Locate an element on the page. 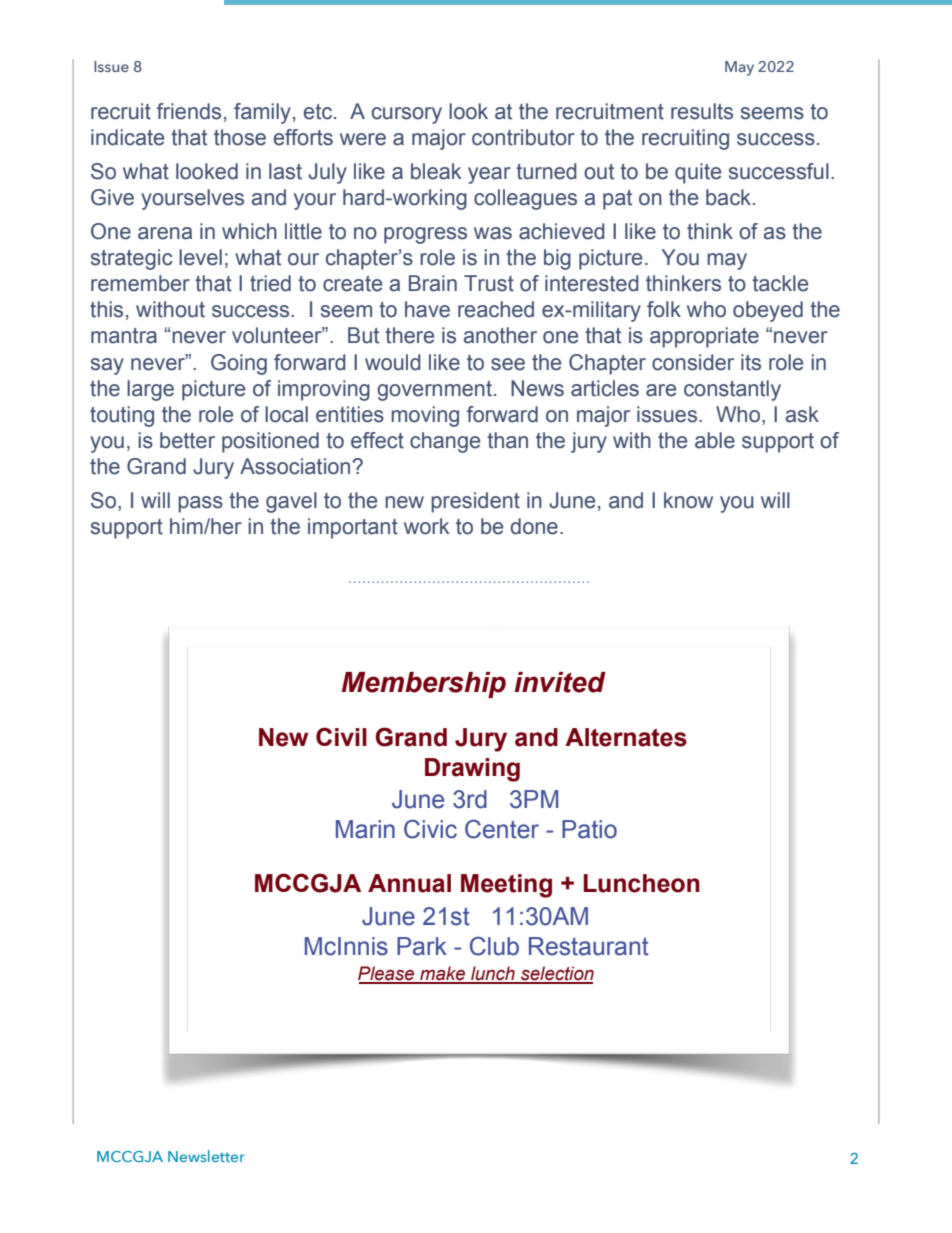 The height and width of the page is (1233, 952). bleak is located at coordinates (436, 171).
